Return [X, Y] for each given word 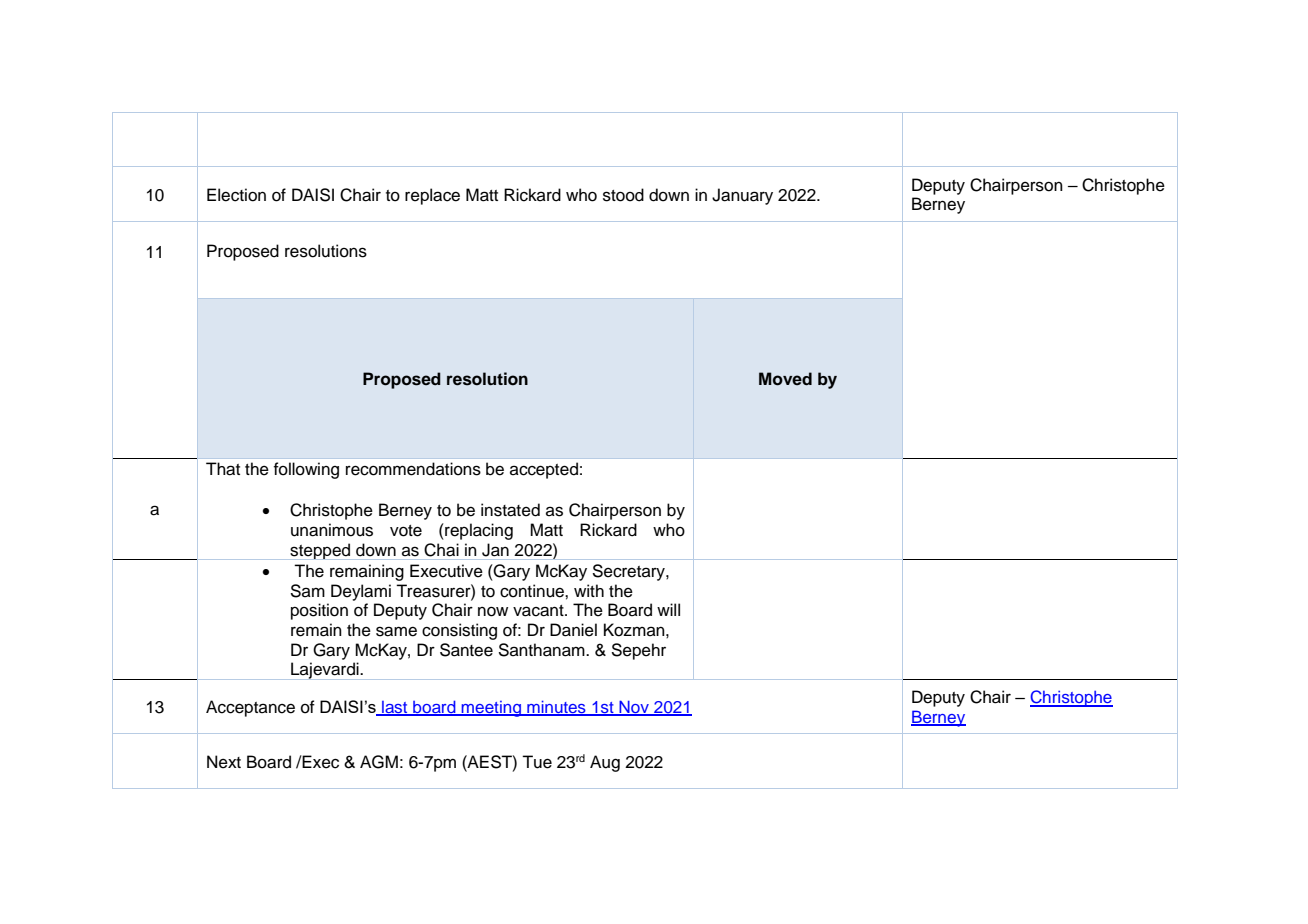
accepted [544, 470]
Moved [785, 379]
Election [236, 195]
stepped [320, 551]
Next [224, 762]
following [306, 470]
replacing [478, 531]
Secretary [629, 572]
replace [432, 196]
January [742, 196]
